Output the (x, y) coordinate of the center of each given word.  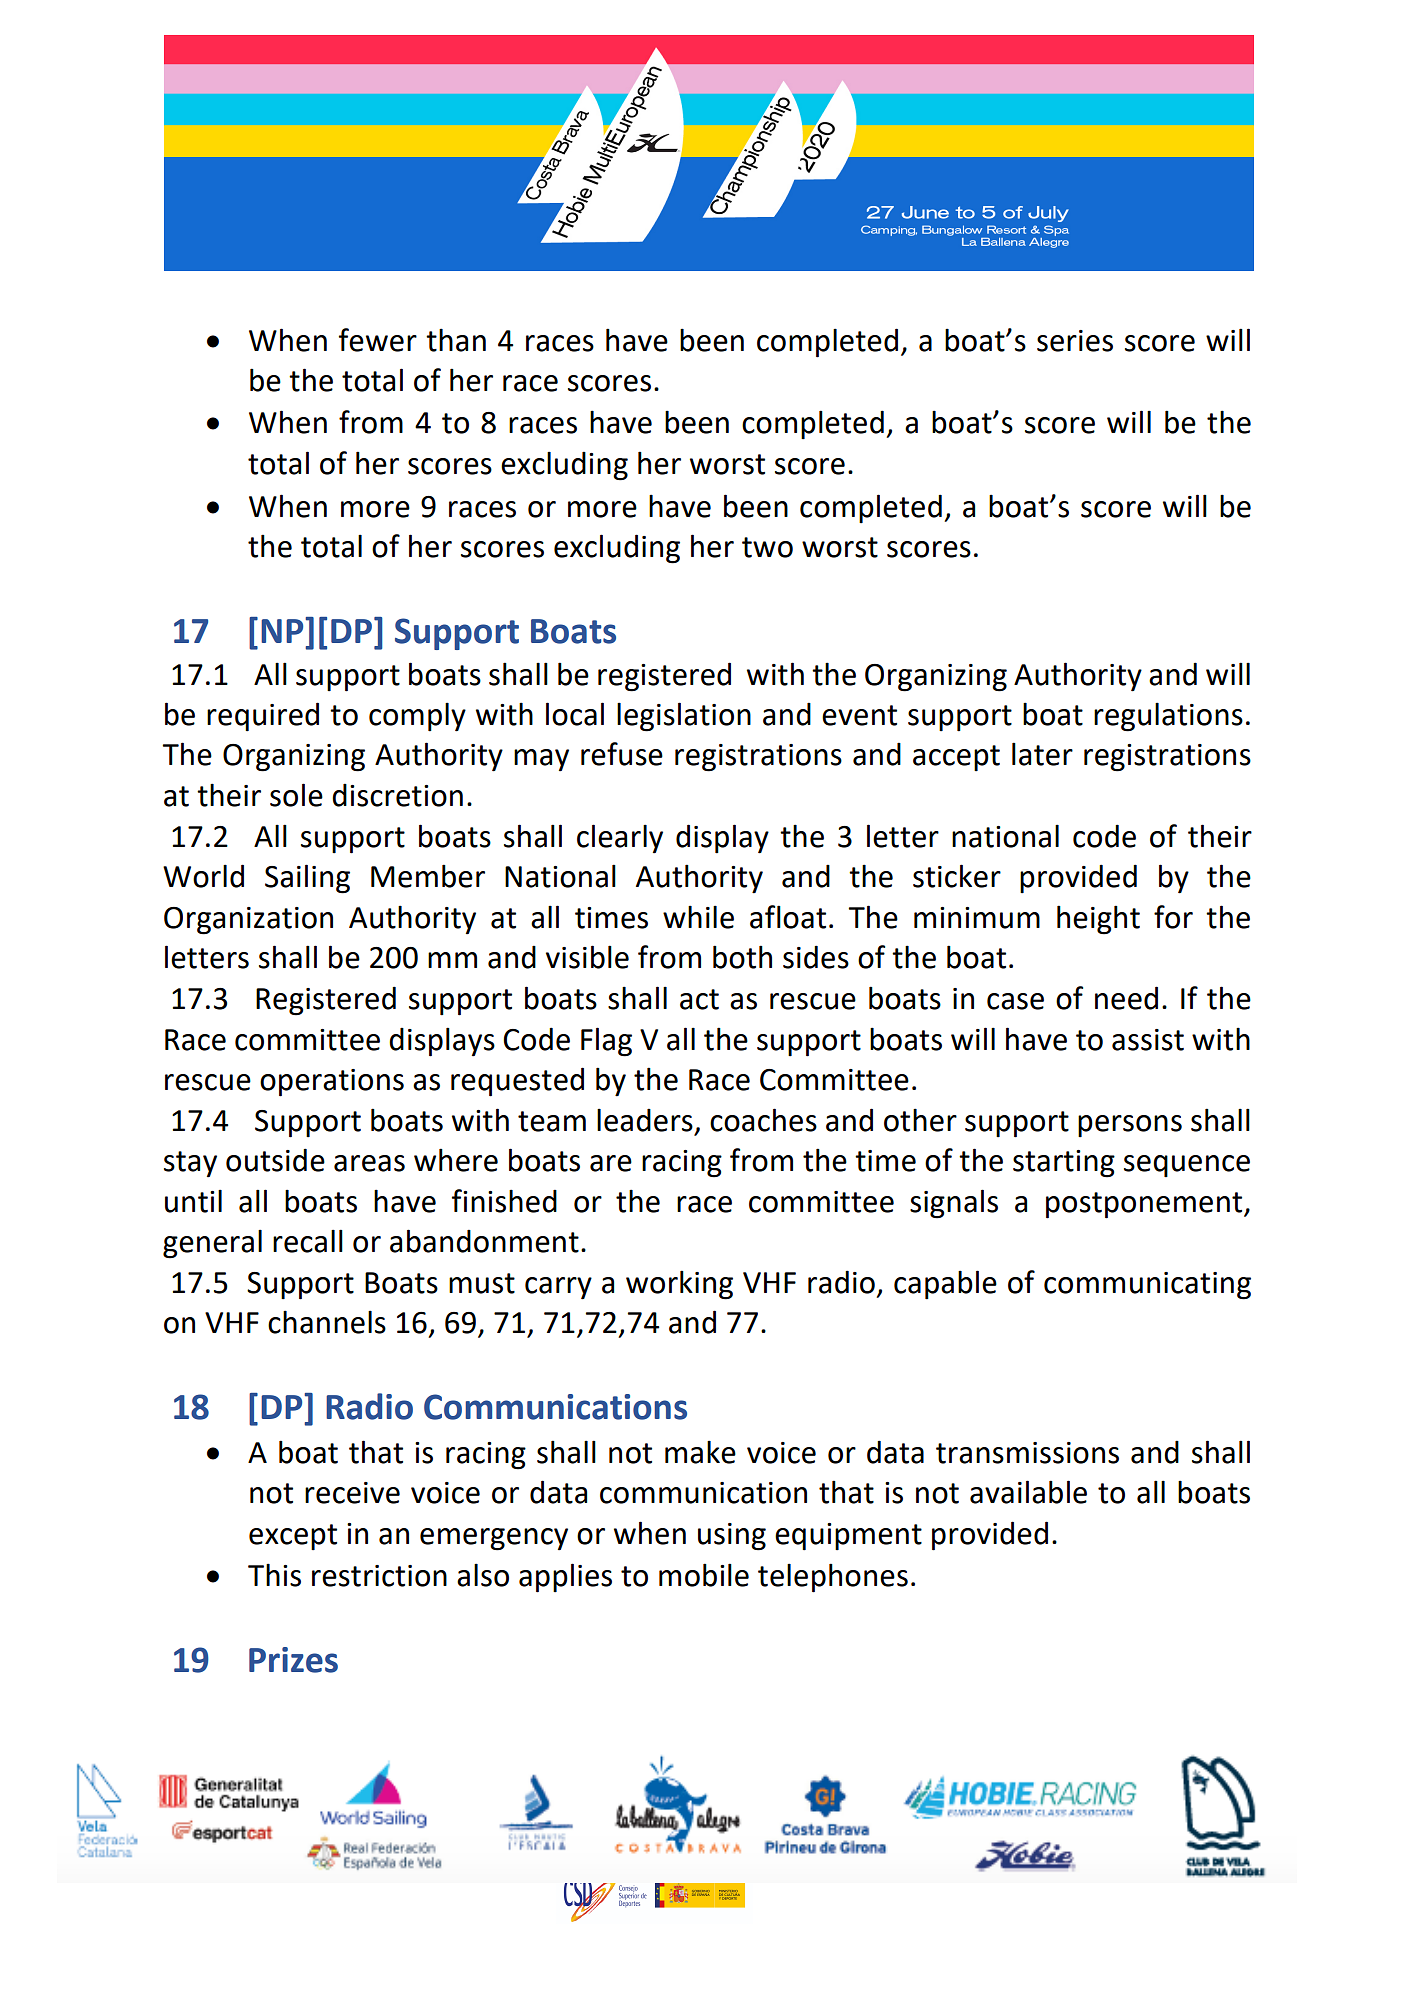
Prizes (293, 1660)
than (456, 340)
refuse (622, 754)
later (1042, 754)
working (679, 1285)
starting (1064, 1164)
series (1075, 341)
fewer (378, 340)
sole (296, 795)
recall (308, 1241)
